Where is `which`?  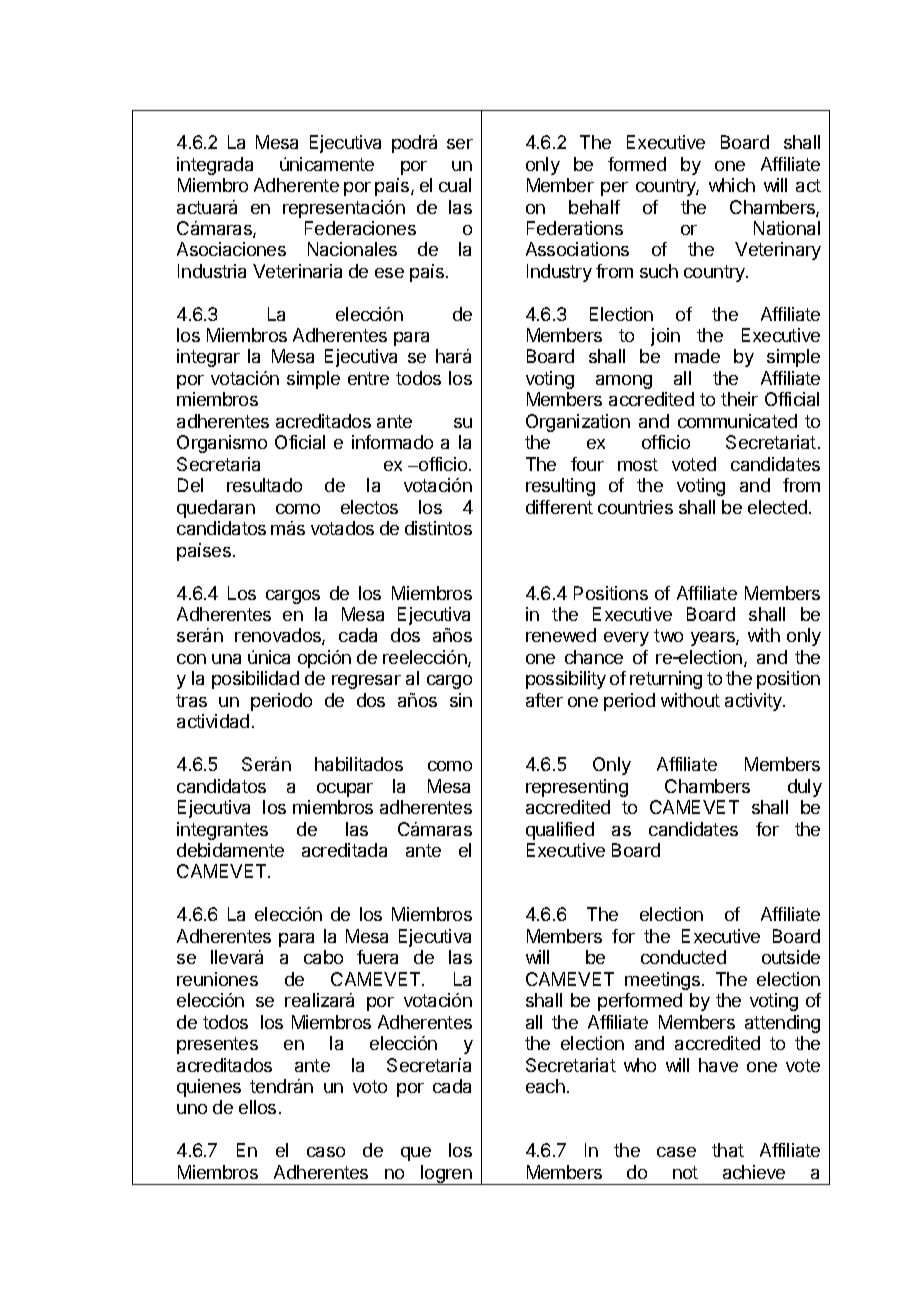 which is located at coordinates (732, 185).
